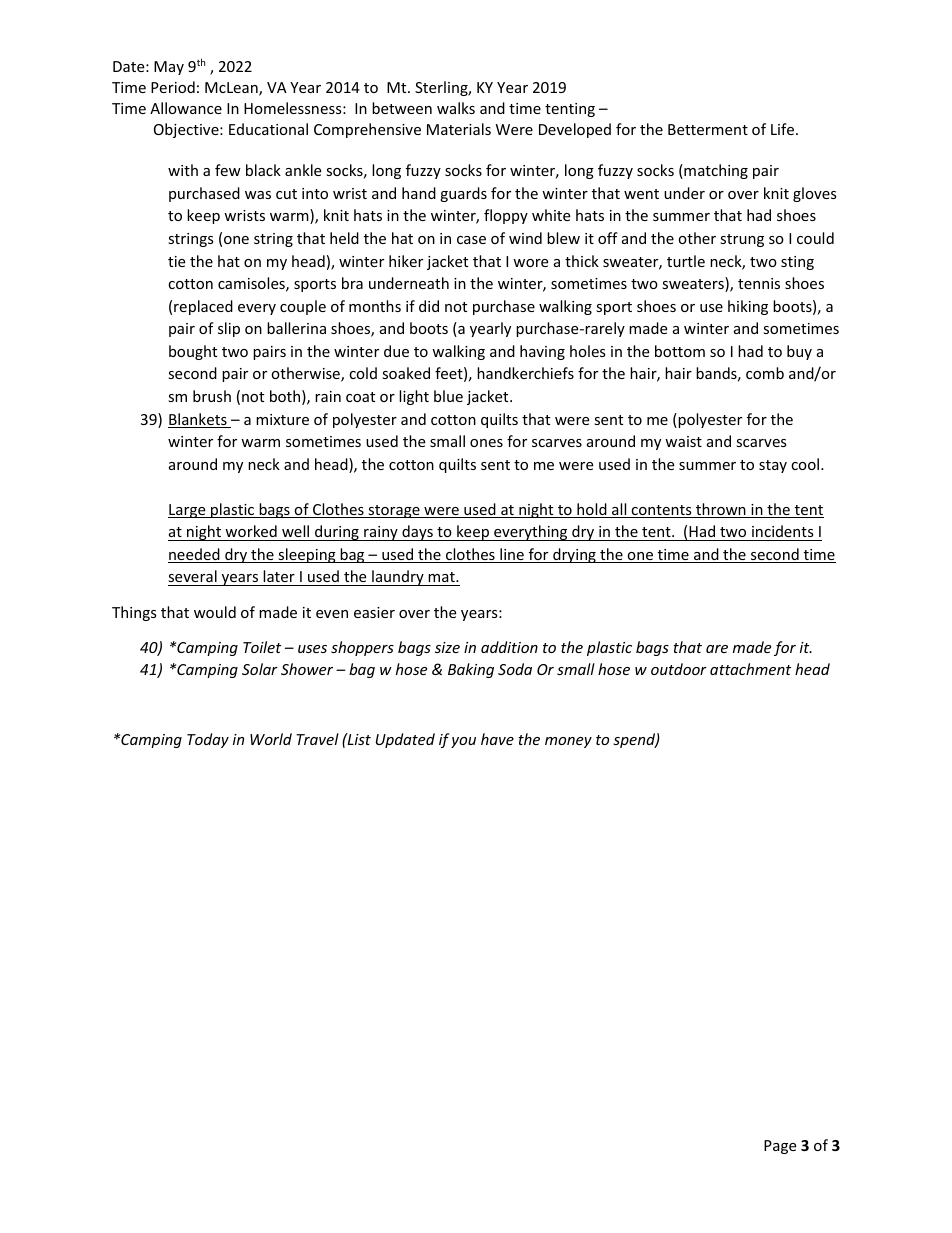  I want to click on hiking, so click(748, 307).
